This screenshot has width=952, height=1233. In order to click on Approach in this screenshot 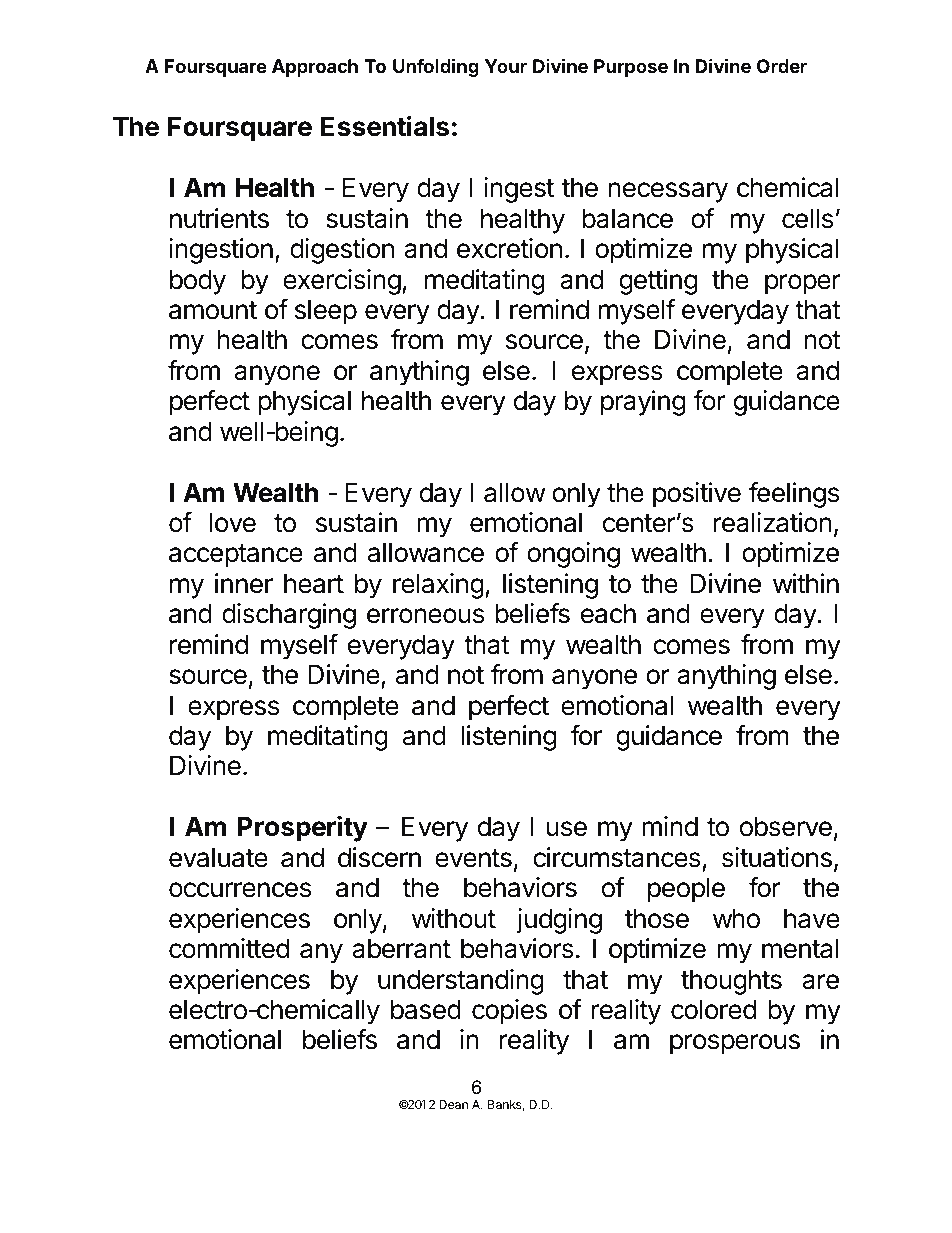, I will do `click(315, 68)`.
